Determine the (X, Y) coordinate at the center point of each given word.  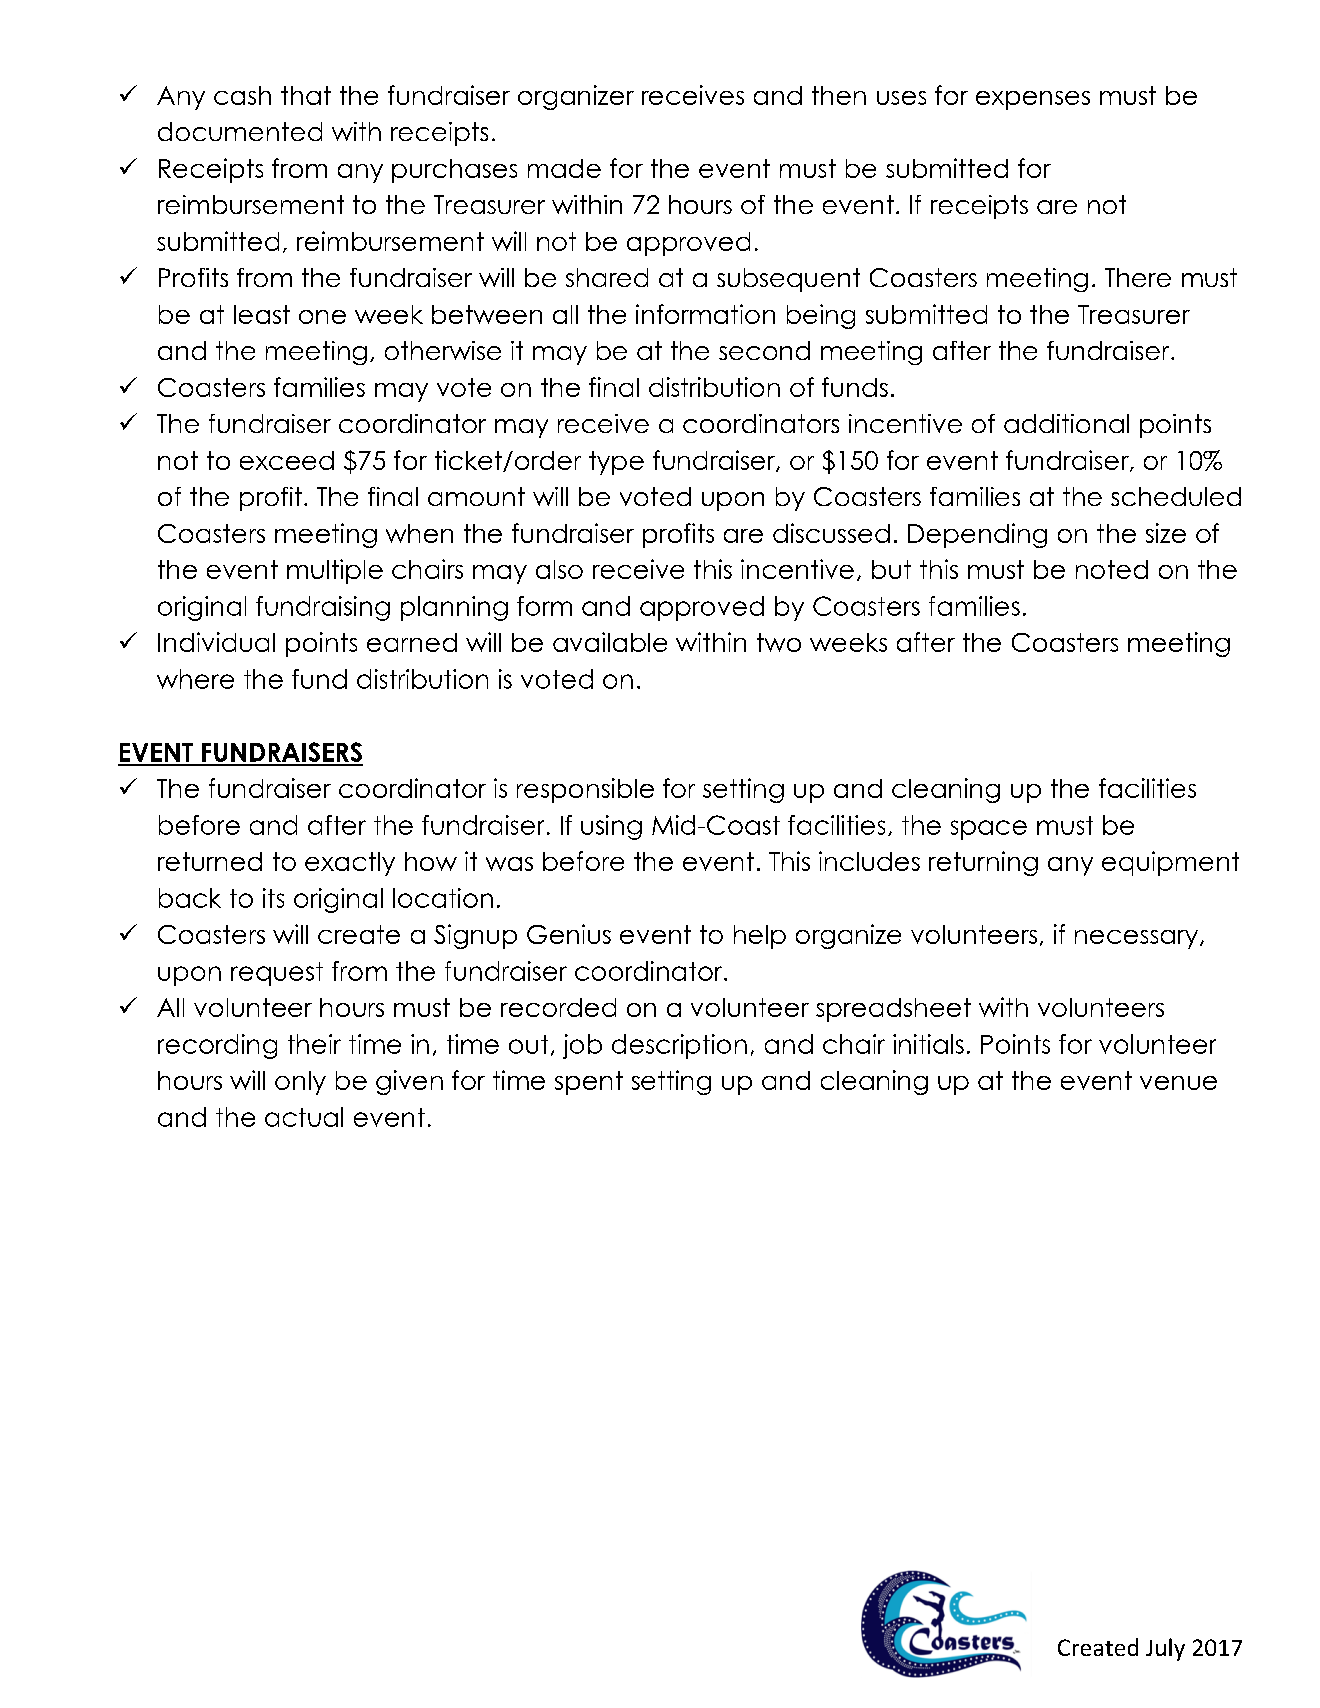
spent (589, 1083)
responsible (585, 790)
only (300, 1083)
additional (1066, 423)
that (306, 95)
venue (1178, 1083)
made (564, 168)
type (616, 463)
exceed (287, 460)
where (195, 679)
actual (304, 1117)
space (989, 830)
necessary (1138, 939)
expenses (1033, 100)
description (679, 1046)
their (314, 1044)
